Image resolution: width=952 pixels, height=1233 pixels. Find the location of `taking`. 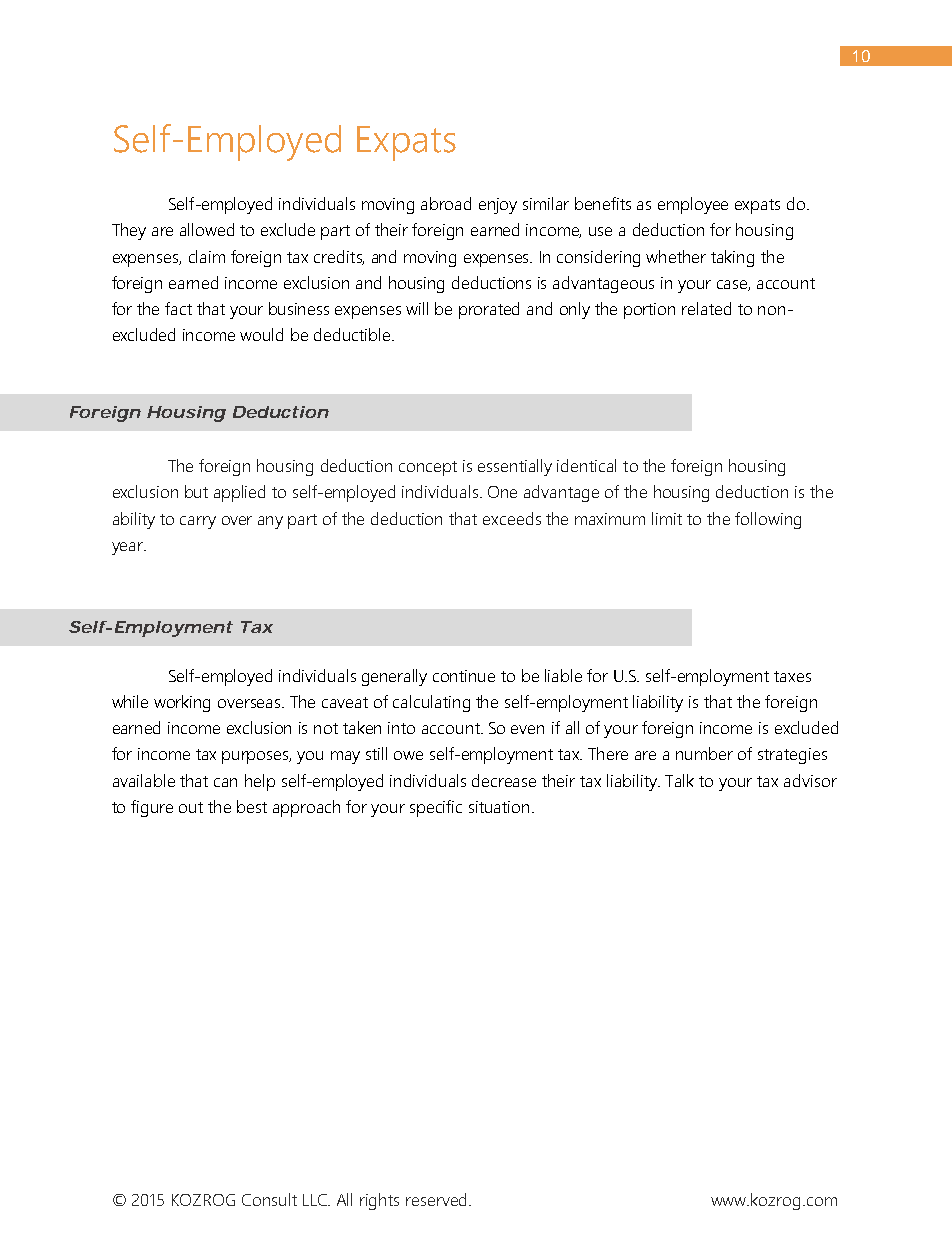

taking is located at coordinates (732, 258).
